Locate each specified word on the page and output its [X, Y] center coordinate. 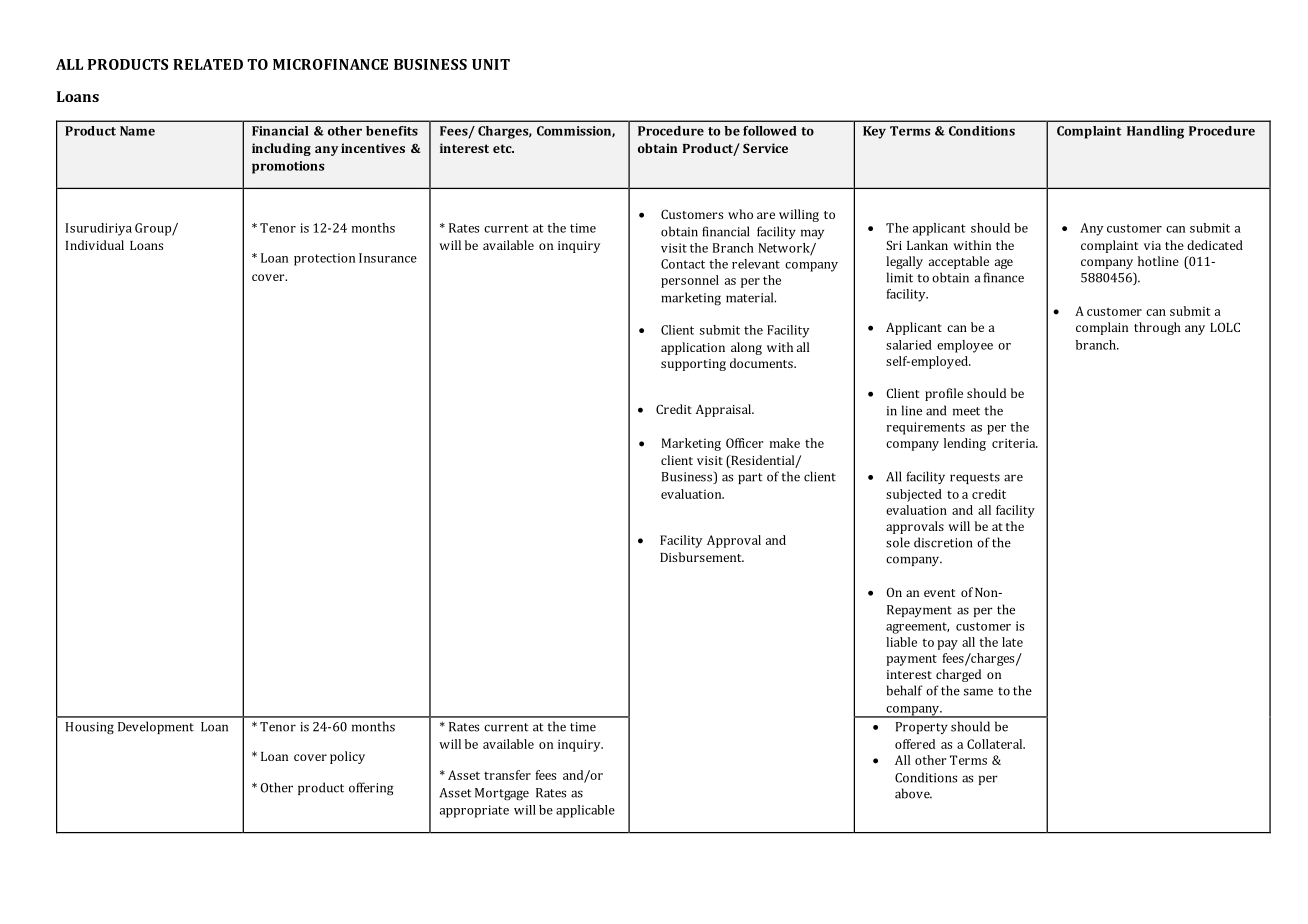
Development [156, 727]
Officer [744, 443]
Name [137, 131]
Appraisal [724, 410]
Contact [683, 264]
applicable [585, 811]
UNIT [491, 64]
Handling [1155, 132]
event [939, 593]
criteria [1015, 443]
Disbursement [702, 557]
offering [371, 789]
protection [324, 259]
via [1152, 245]
